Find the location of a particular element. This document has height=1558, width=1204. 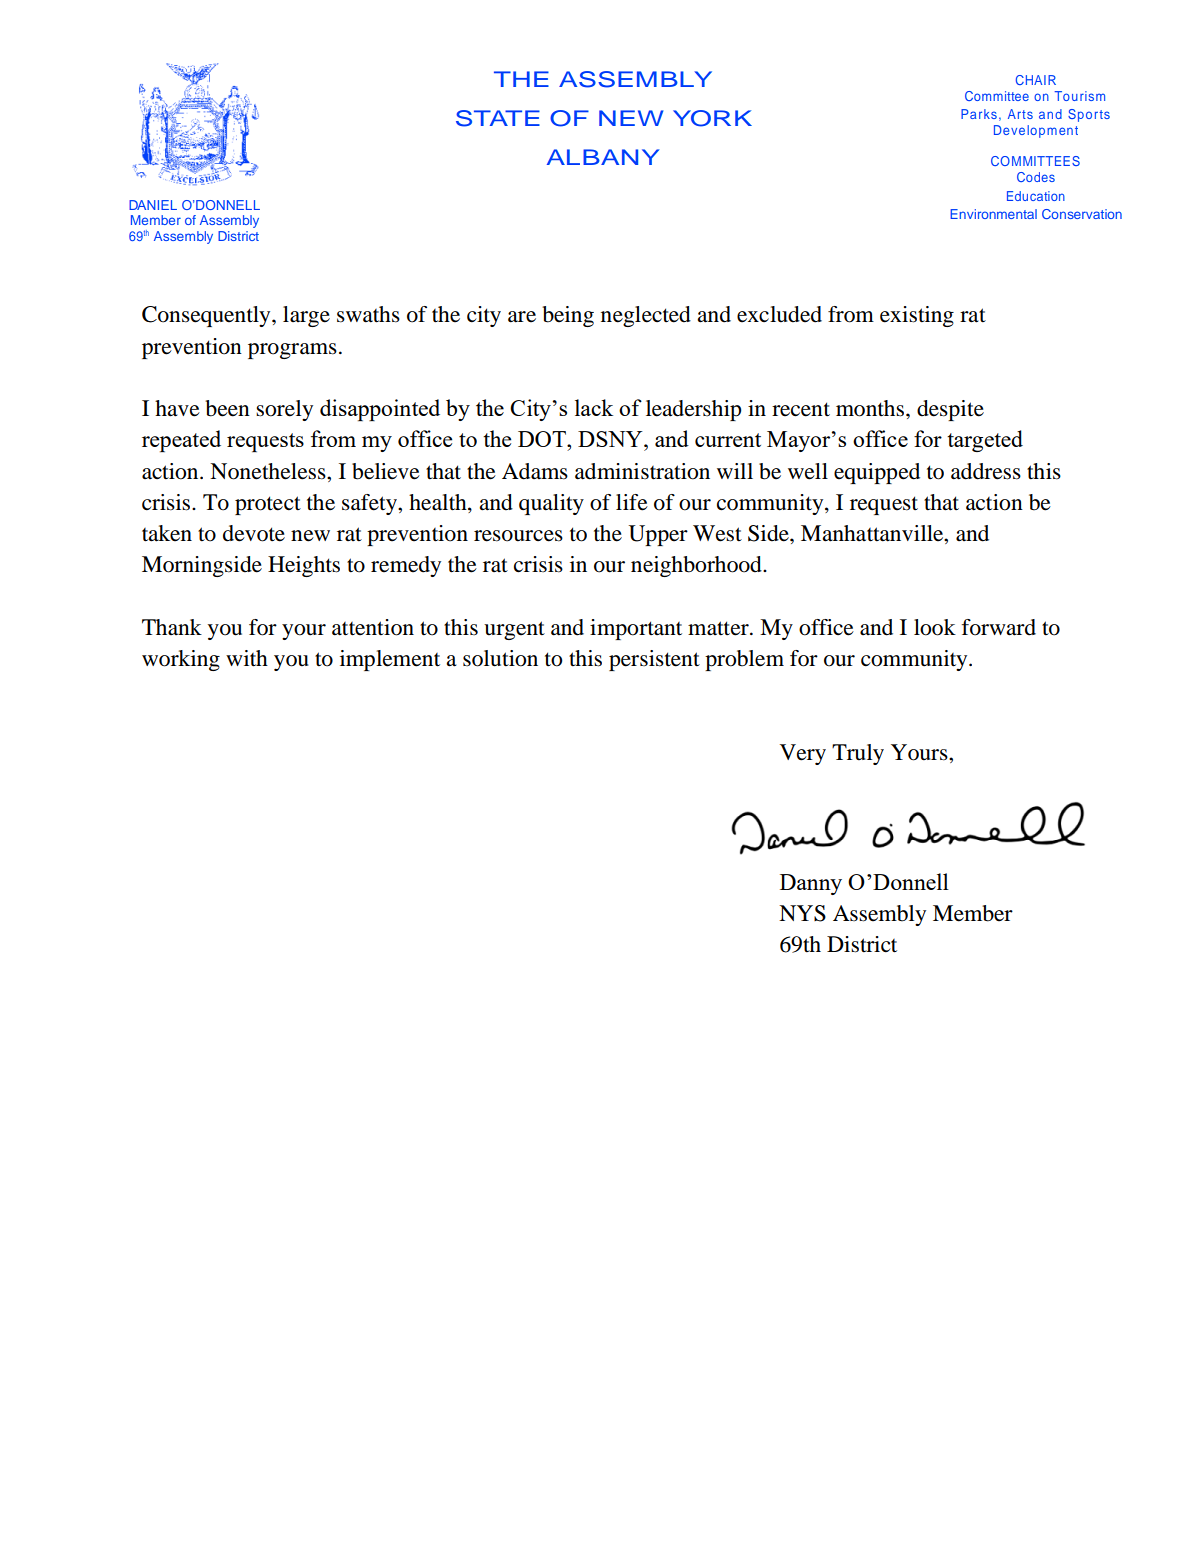

despite is located at coordinates (950, 410).
